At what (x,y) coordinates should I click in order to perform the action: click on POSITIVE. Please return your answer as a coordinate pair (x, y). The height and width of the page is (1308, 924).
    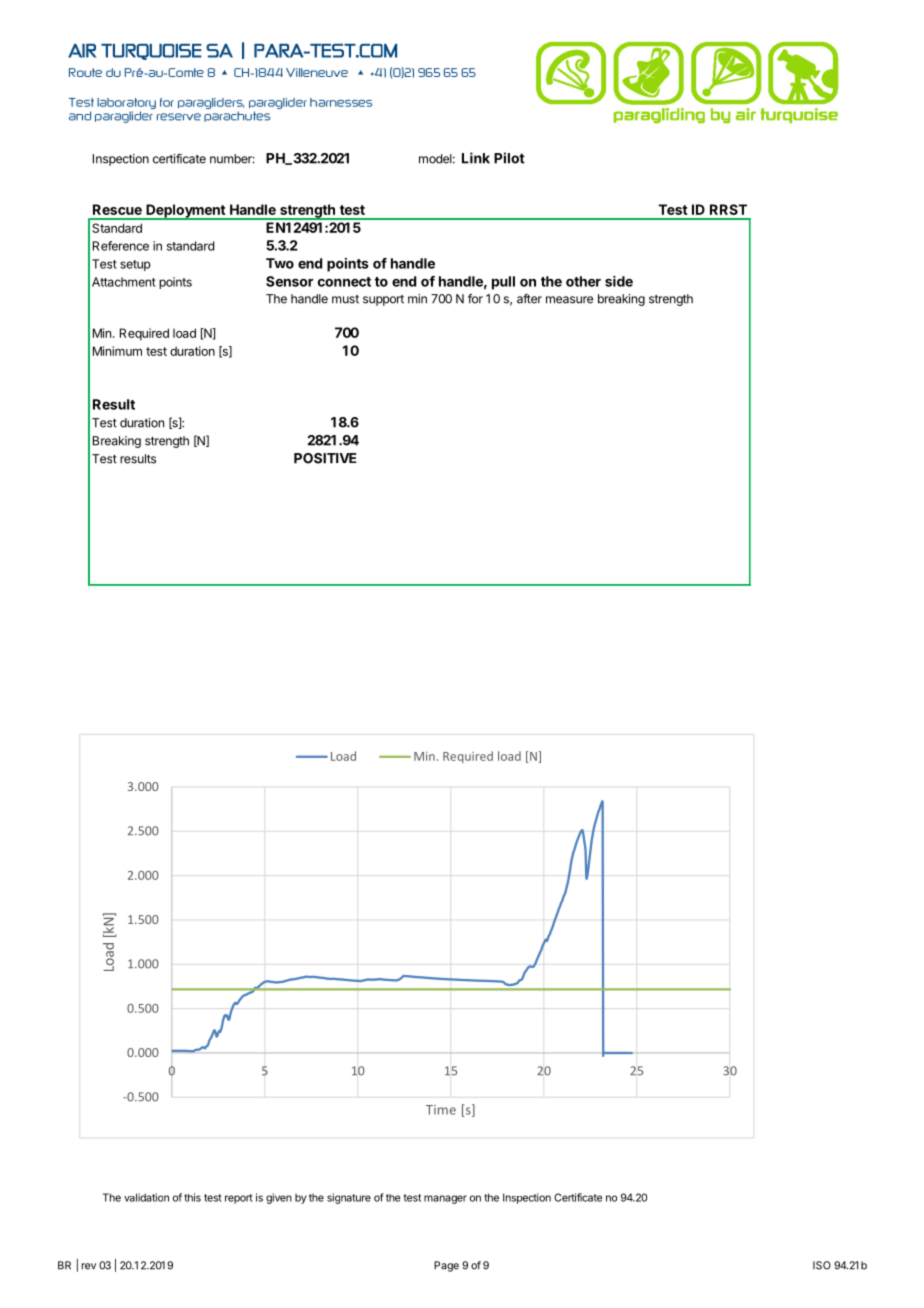
    Looking at the image, I should click on (325, 458).
